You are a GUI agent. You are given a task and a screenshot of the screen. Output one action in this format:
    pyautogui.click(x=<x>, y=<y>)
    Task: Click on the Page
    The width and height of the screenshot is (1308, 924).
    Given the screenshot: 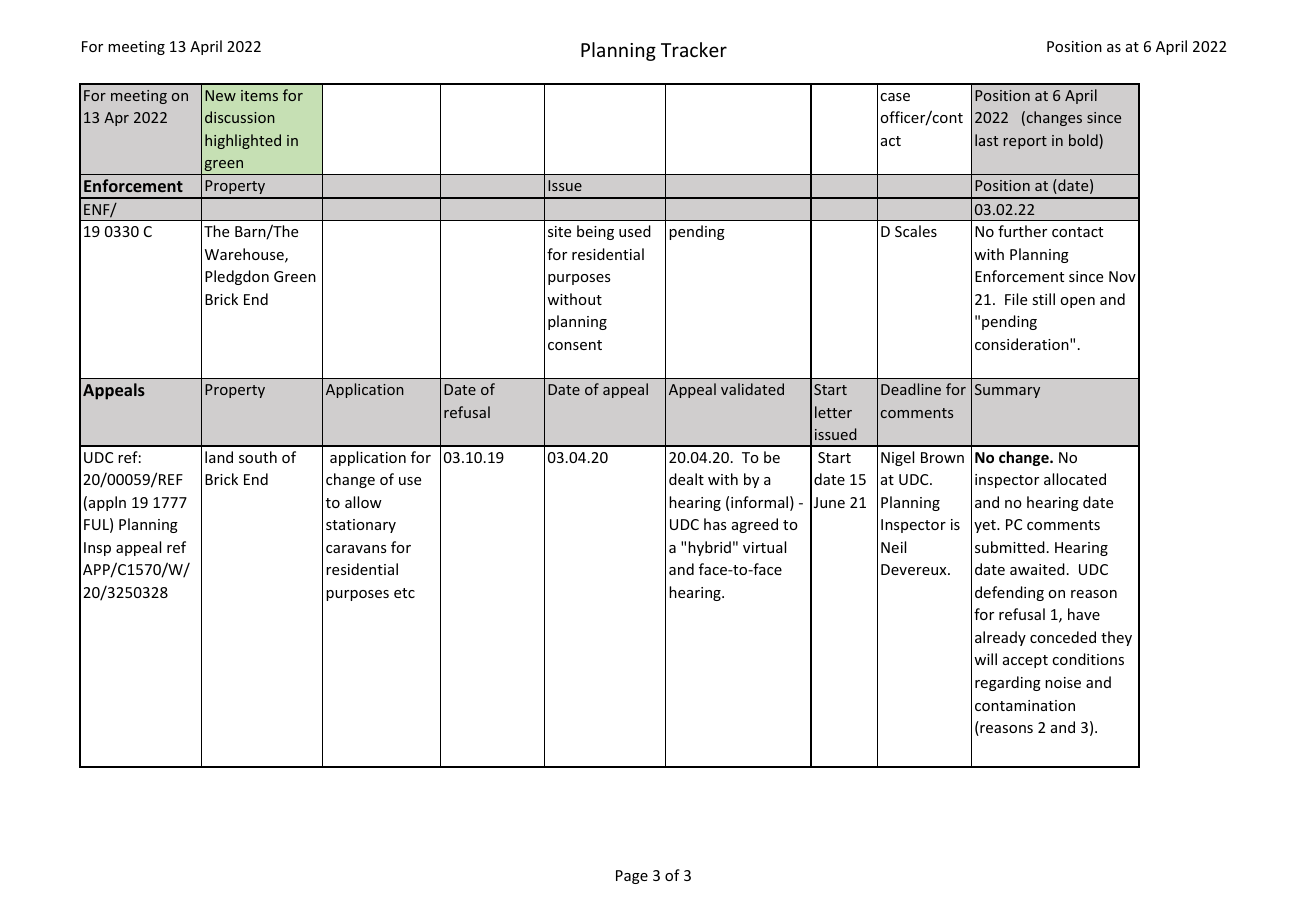 What is the action you would take?
    pyautogui.click(x=632, y=877)
